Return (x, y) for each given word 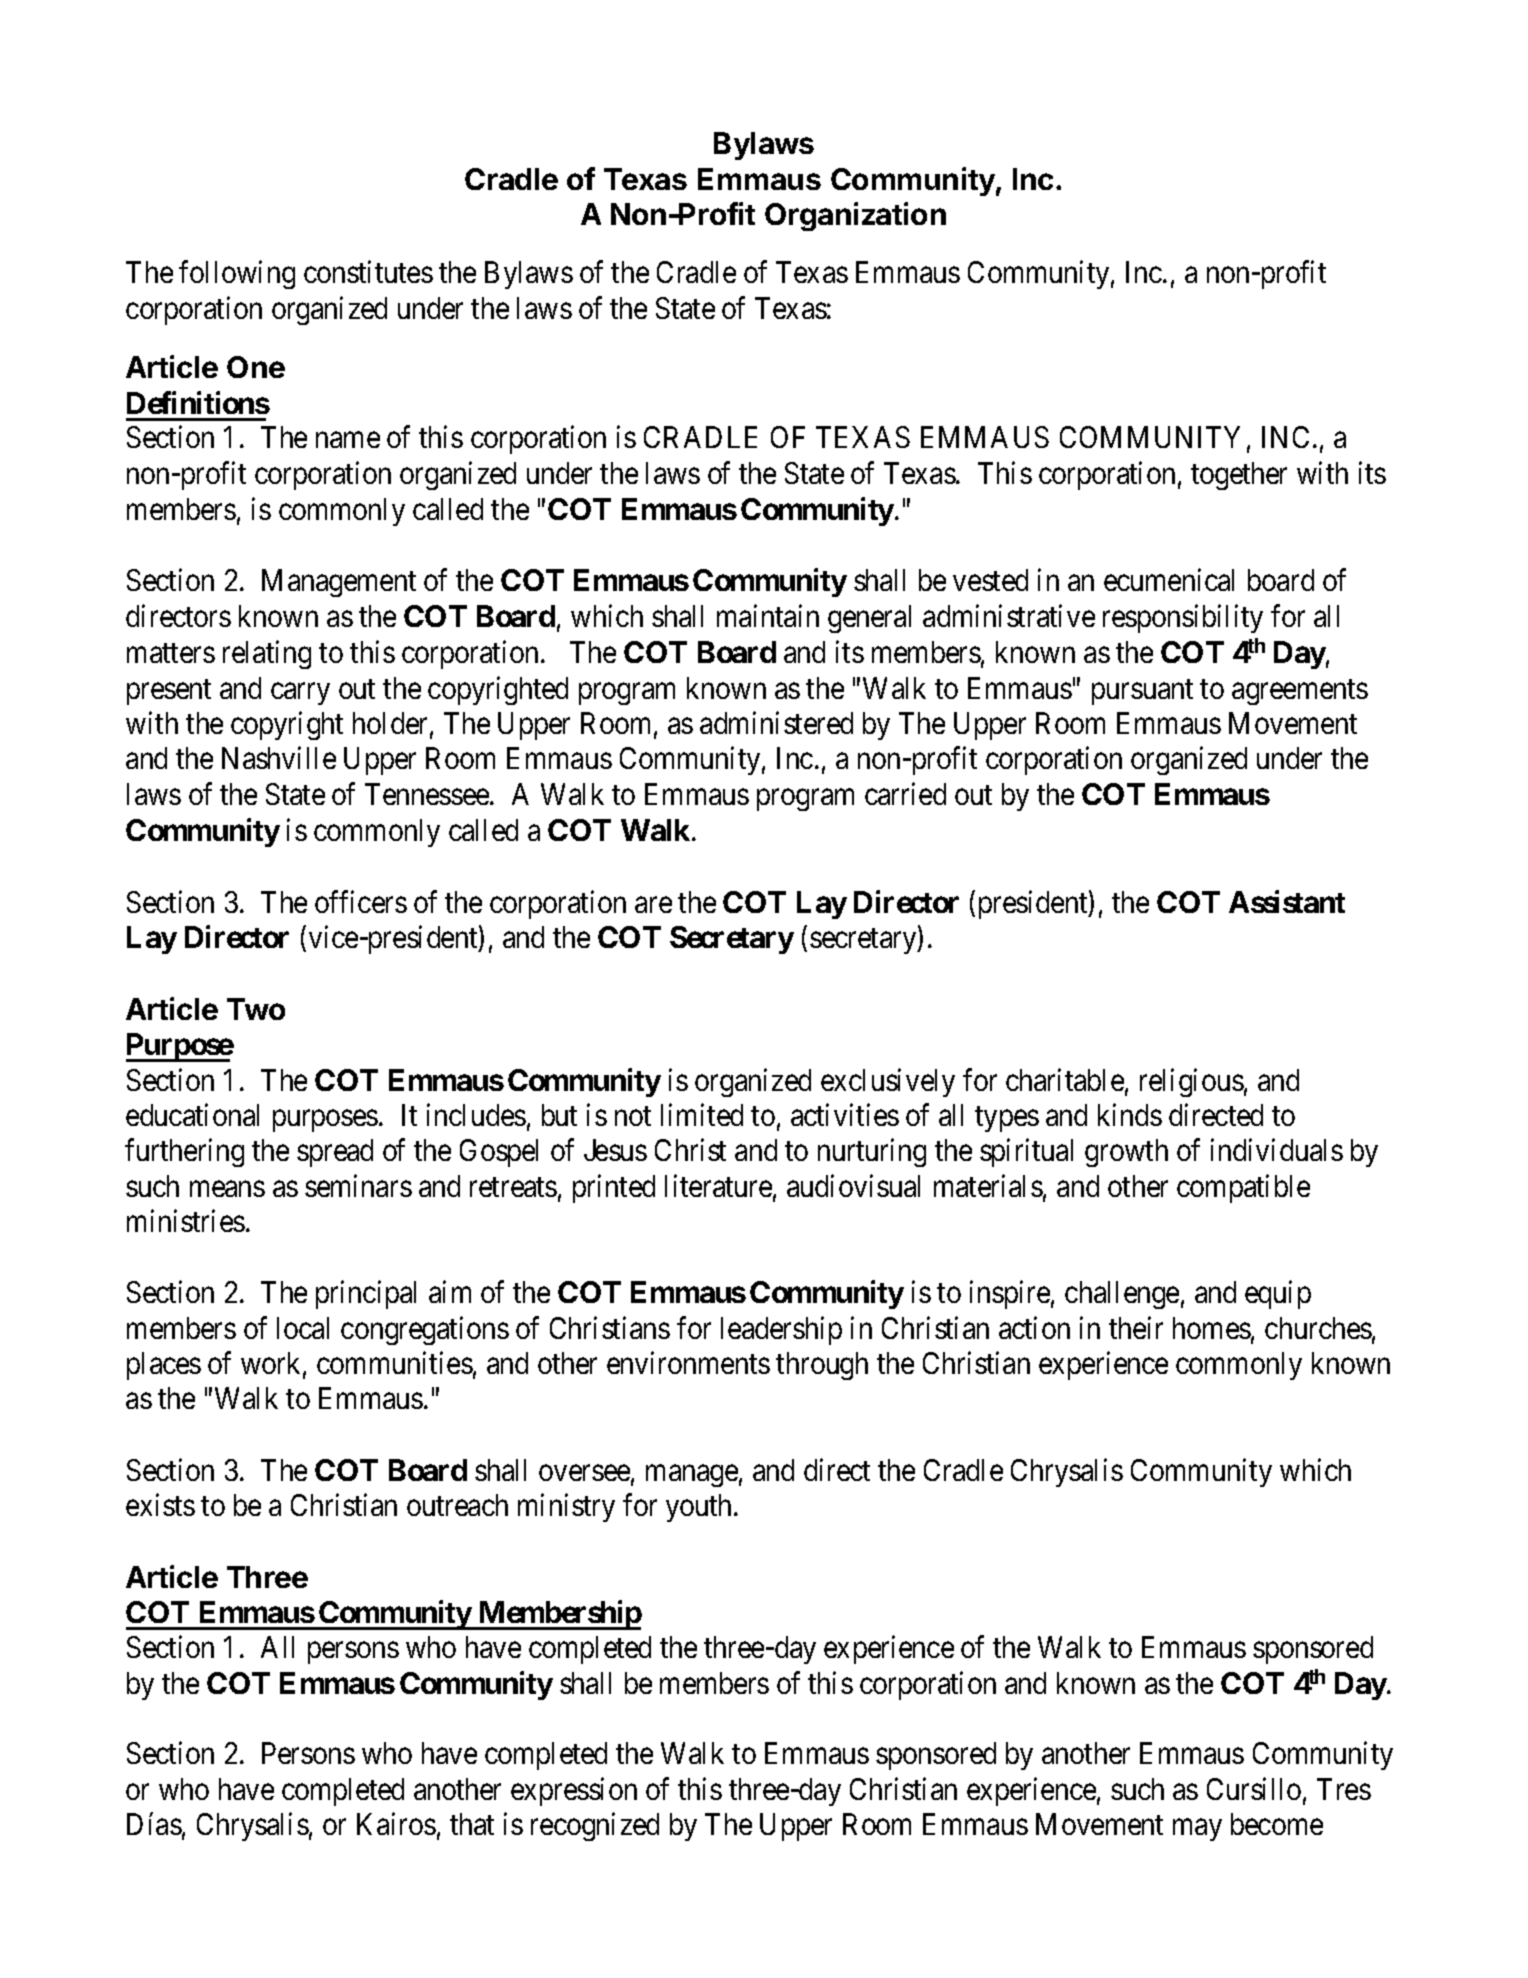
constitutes (368, 272)
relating (267, 655)
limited (702, 1114)
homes (1212, 1328)
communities (395, 1363)
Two (256, 1009)
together (1239, 476)
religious (1192, 1082)
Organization (855, 216)
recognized (595, 1827)
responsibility (1183, 619)
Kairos (396, 1824)
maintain (768, 616)
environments (688, 1363)
